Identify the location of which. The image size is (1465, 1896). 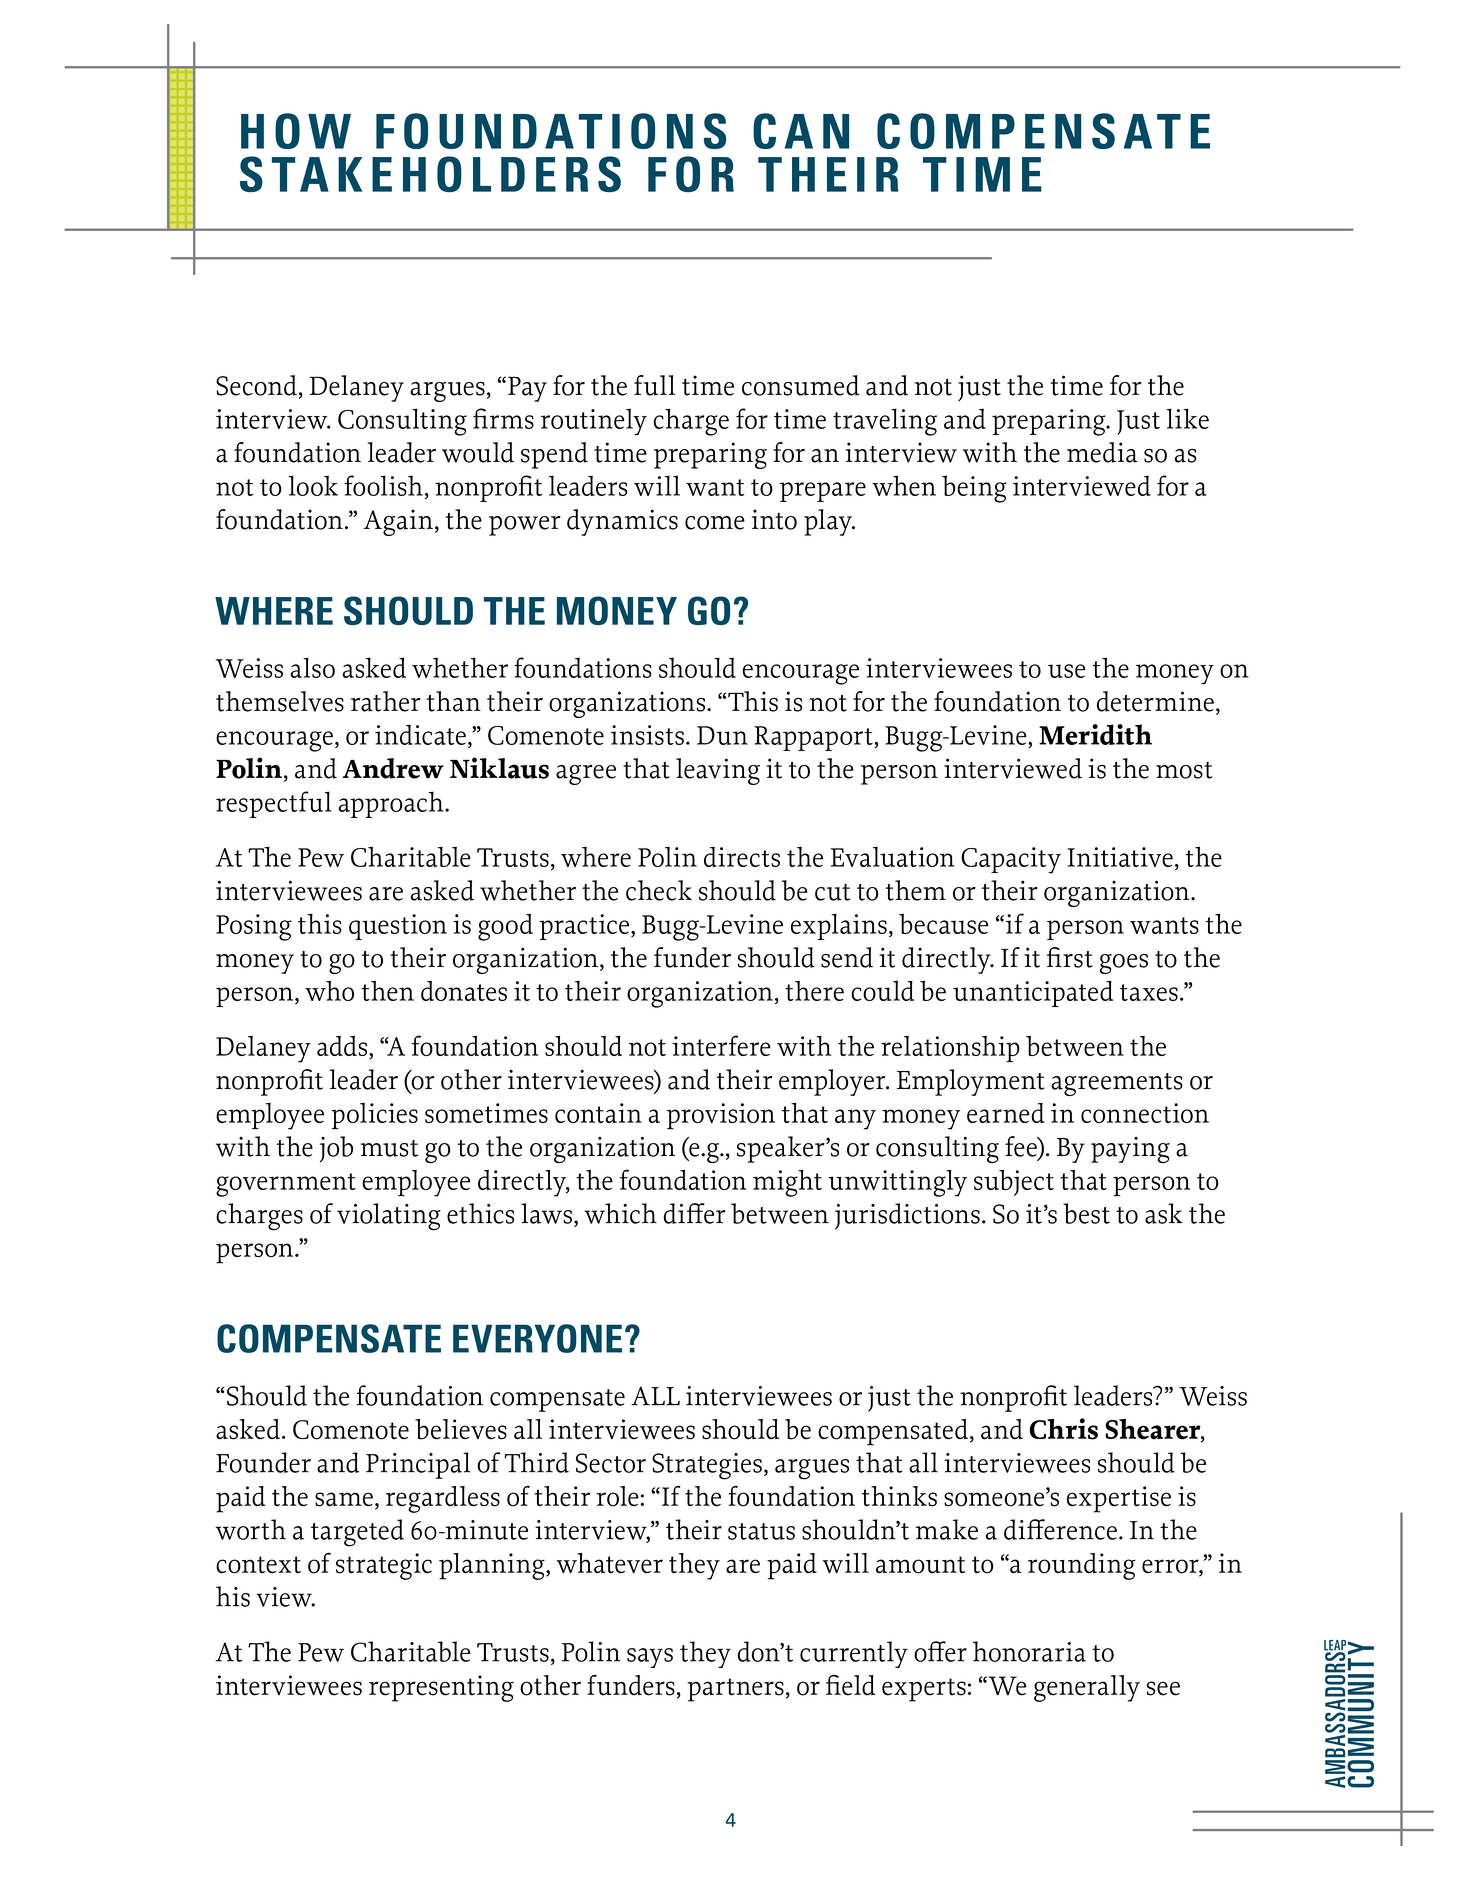
(620, 1213).
